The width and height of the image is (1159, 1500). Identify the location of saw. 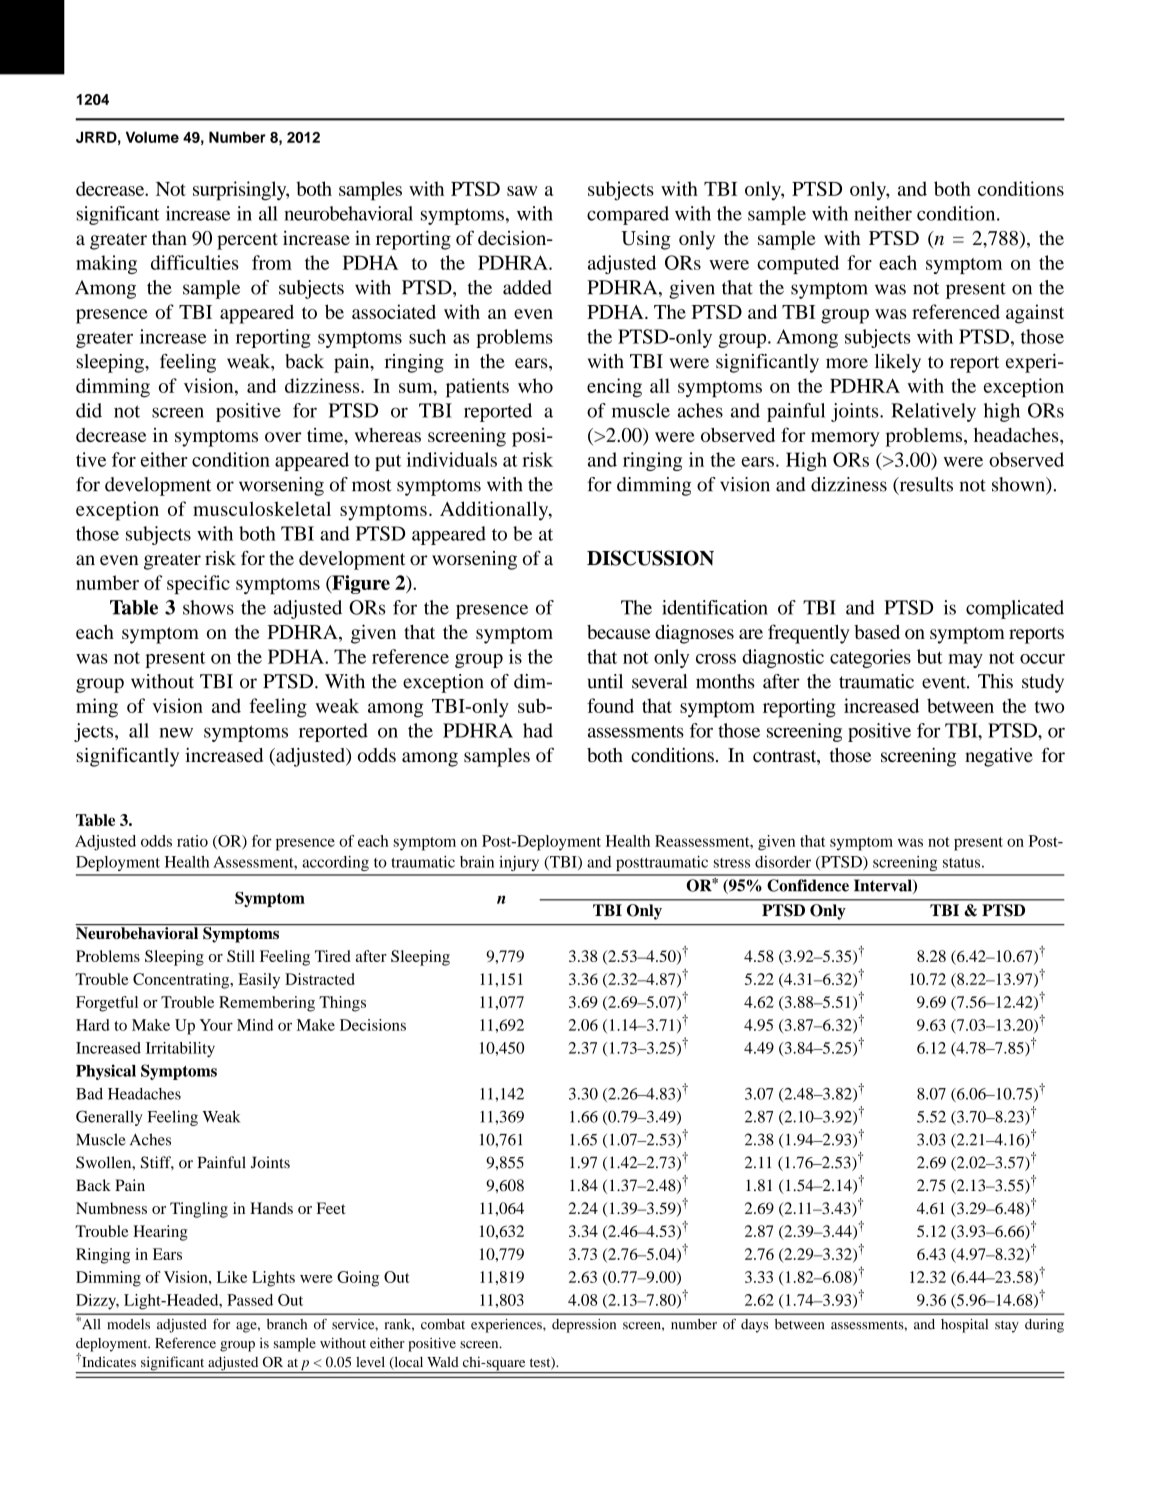
(522, 191).
